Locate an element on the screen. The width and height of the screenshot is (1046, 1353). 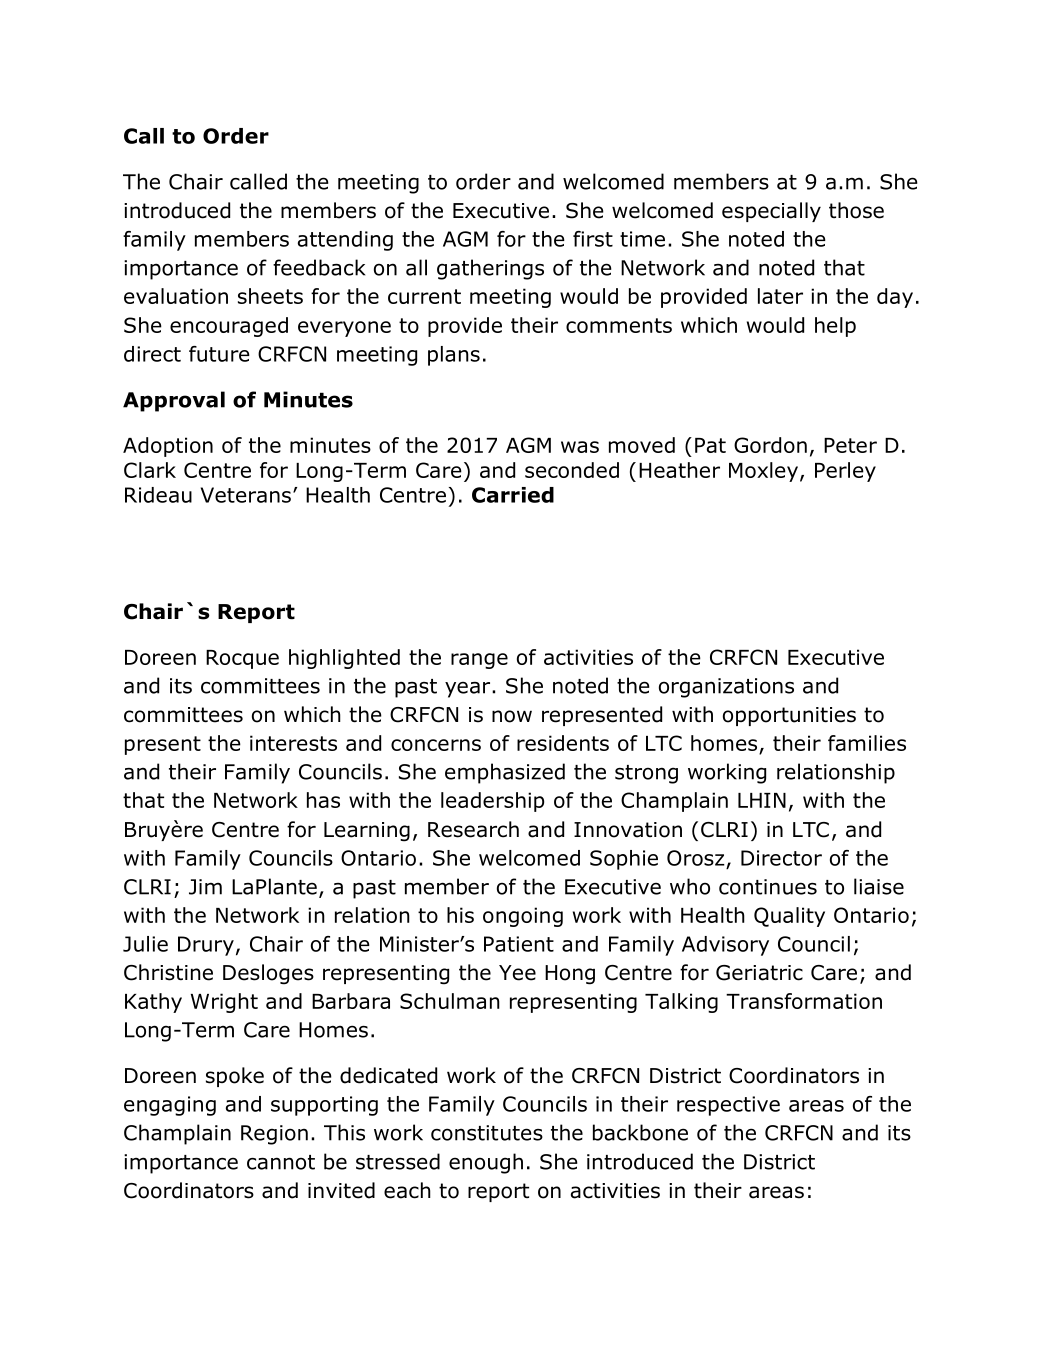
sheets is located at coordinates (270, 296).
